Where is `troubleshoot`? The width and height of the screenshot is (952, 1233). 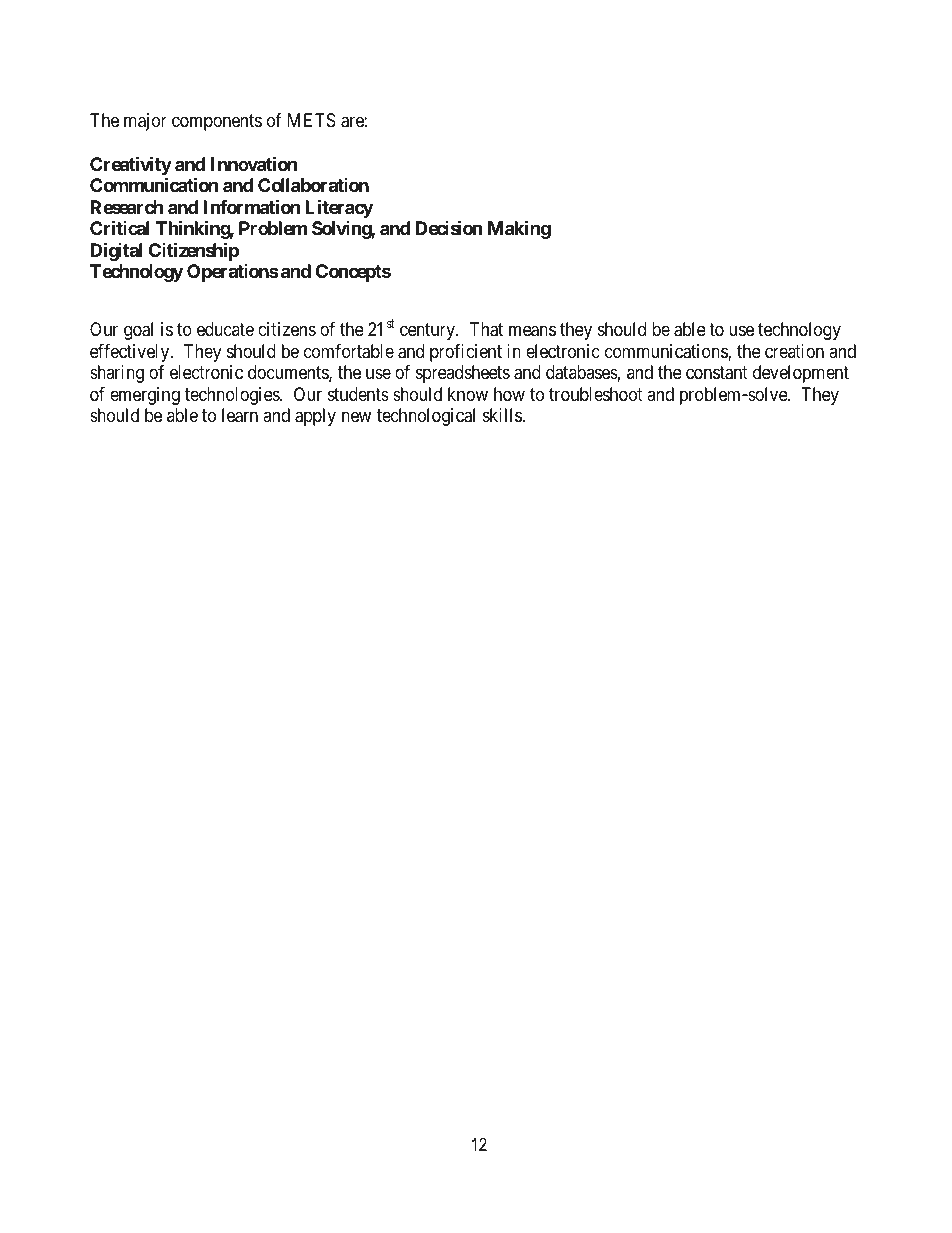 troubleshoot is located at coordinates (596, 394).
